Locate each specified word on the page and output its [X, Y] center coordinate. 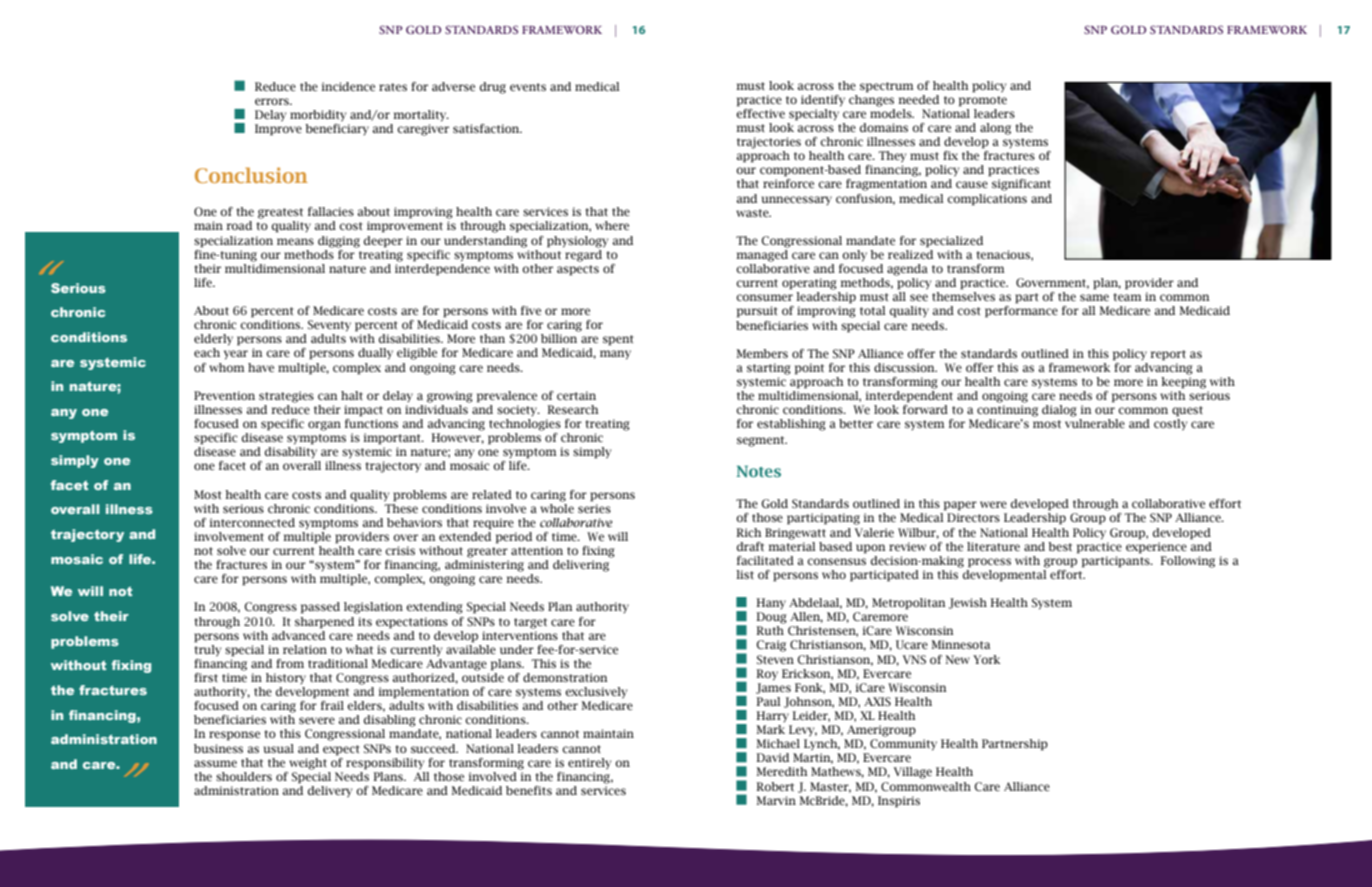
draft [750, 546]
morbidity [318, 116]
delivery [330, 792]
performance [1021, 312]
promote [983, 101]
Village [913, 773]
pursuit [757, 312]
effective [760, 112]
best [1060, 546]
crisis [400, 550]
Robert [775, 786]
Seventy [329, 326]
